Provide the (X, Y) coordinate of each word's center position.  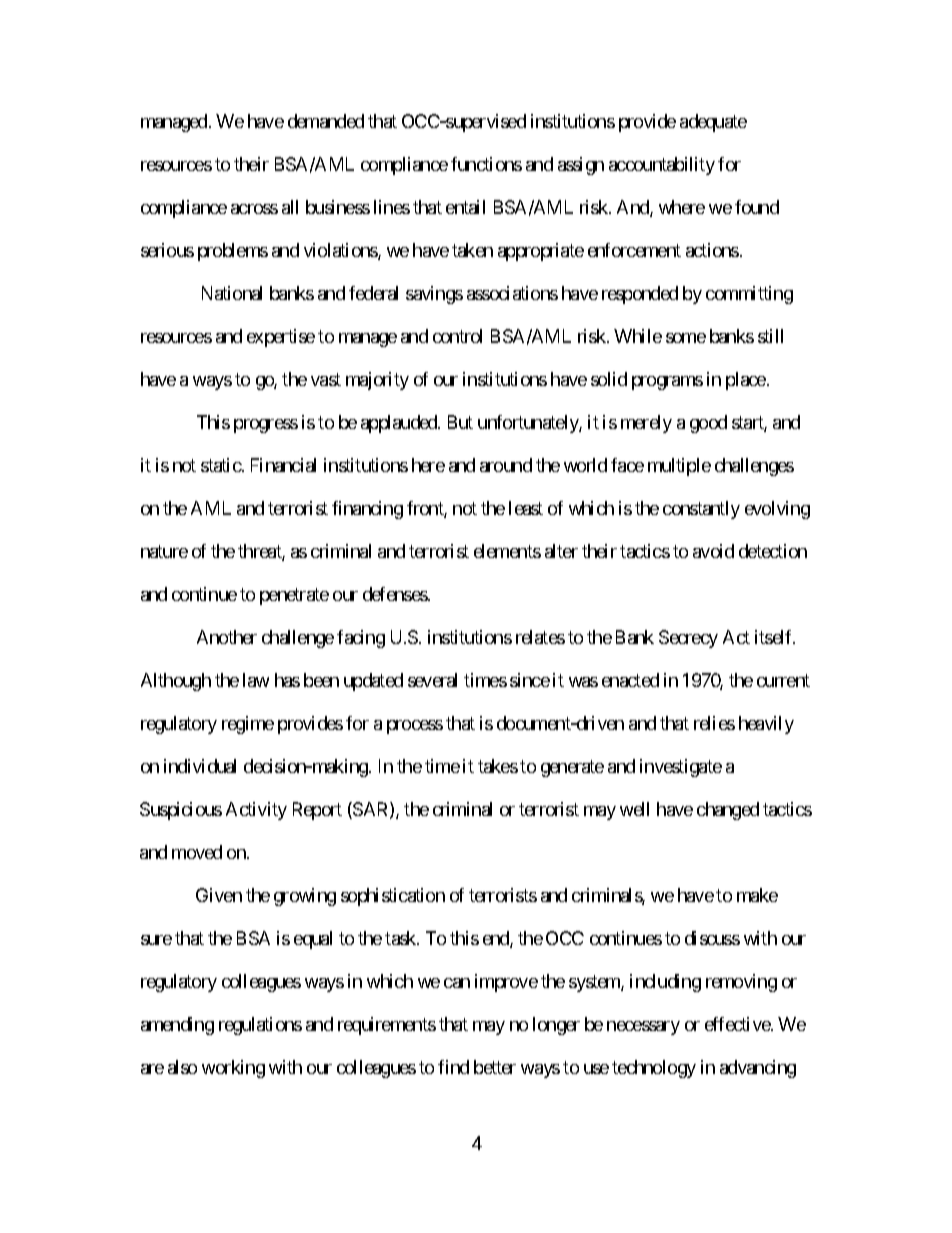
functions (486, 164)
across (254, 209)
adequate (713, 123)
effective (738, 1024)
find (453, 1067)
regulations (260, 1026)
